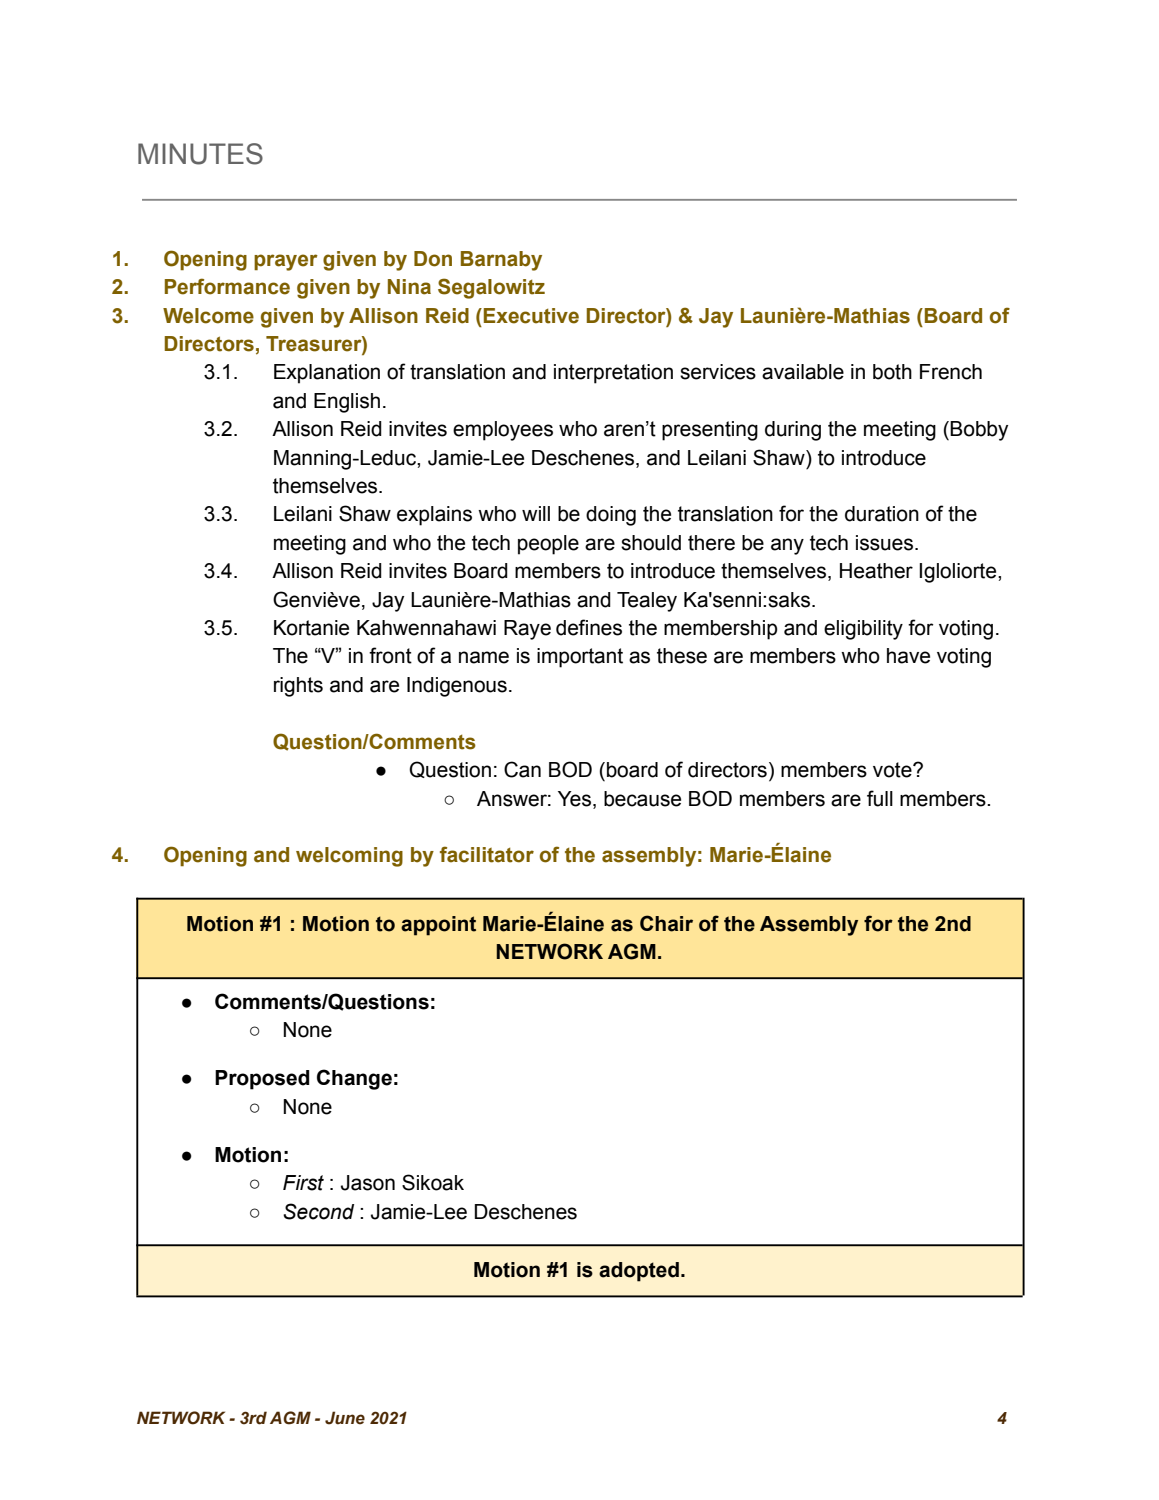 The height and width of the screenshot is (1500, 1159). Describe the element at coordinates (574, 799) in the screenshot. I see `Yes` at that location.
